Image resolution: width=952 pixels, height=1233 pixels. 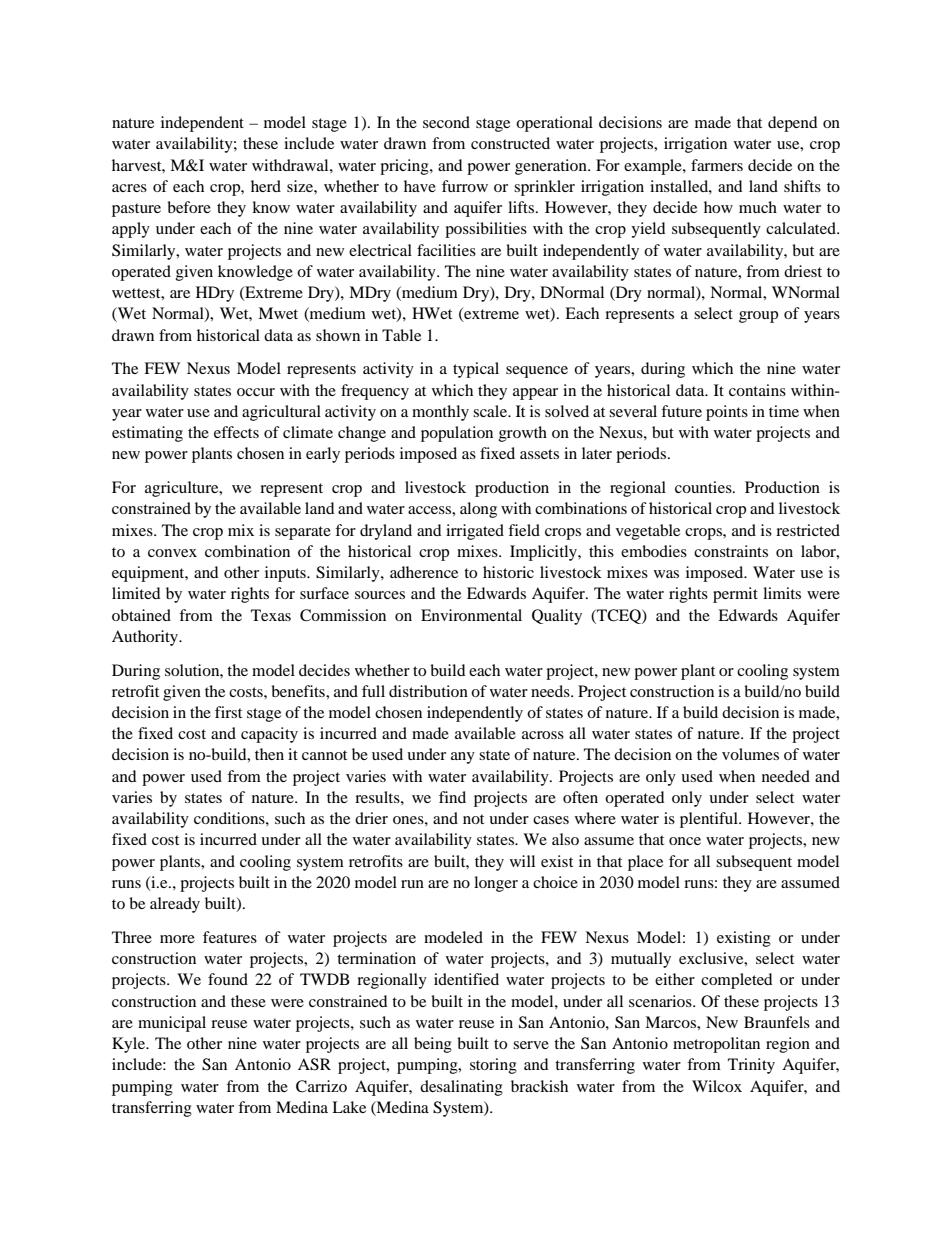 I want to click on permit, so click(x=735, y=595).
